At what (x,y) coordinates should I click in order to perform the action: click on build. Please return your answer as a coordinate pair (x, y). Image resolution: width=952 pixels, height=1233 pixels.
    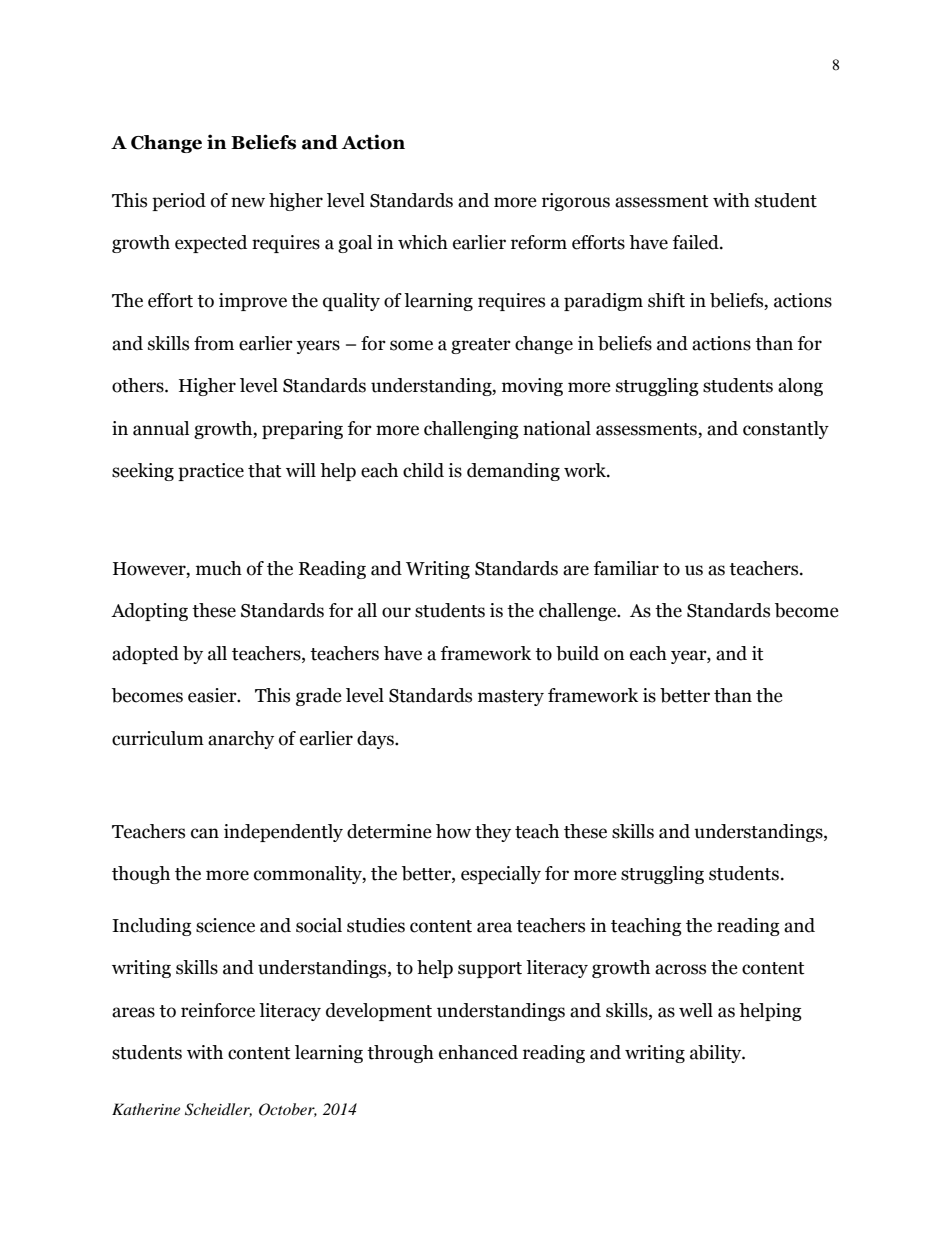
    Looking at the image, I should click on (577, 653).
